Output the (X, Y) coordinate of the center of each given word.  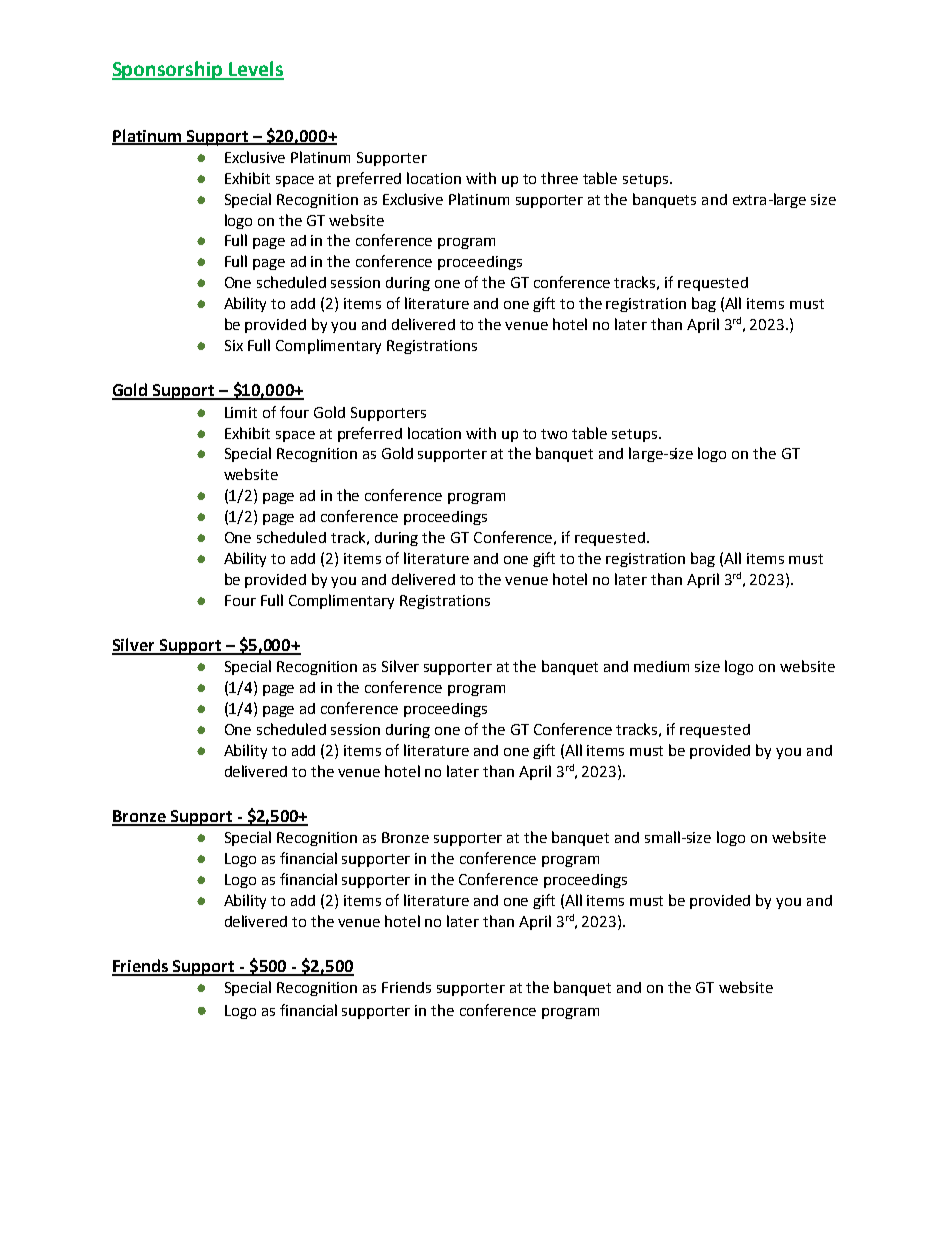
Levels (255, 70)
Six (234, 345)
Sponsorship (168, 70)
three (559, 178)
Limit (241, 412)
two (554, 434)
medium (661, 666)
